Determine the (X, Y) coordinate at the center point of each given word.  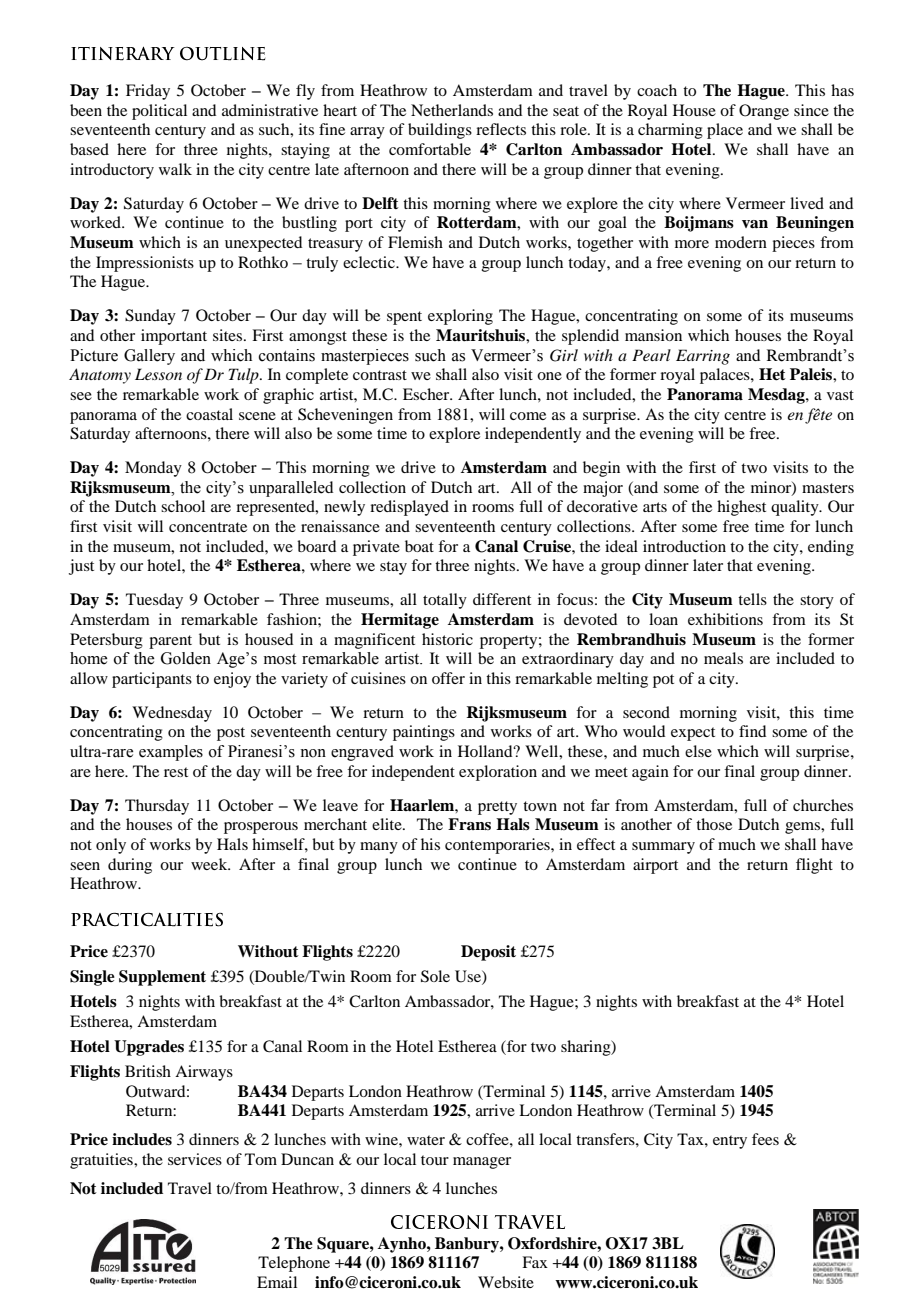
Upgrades (149, 1048)
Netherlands (452, 110)
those (714, 824)
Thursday (157, 807)
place (725, 131)
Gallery (149, 357)
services (195, 1159)
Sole (435, 976)
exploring (460, 317)
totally (445, 601)
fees (765, 1139)
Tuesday (154, 601)
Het (772, 374)
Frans (469, 824)
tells (752, 599)
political (159, 112)
